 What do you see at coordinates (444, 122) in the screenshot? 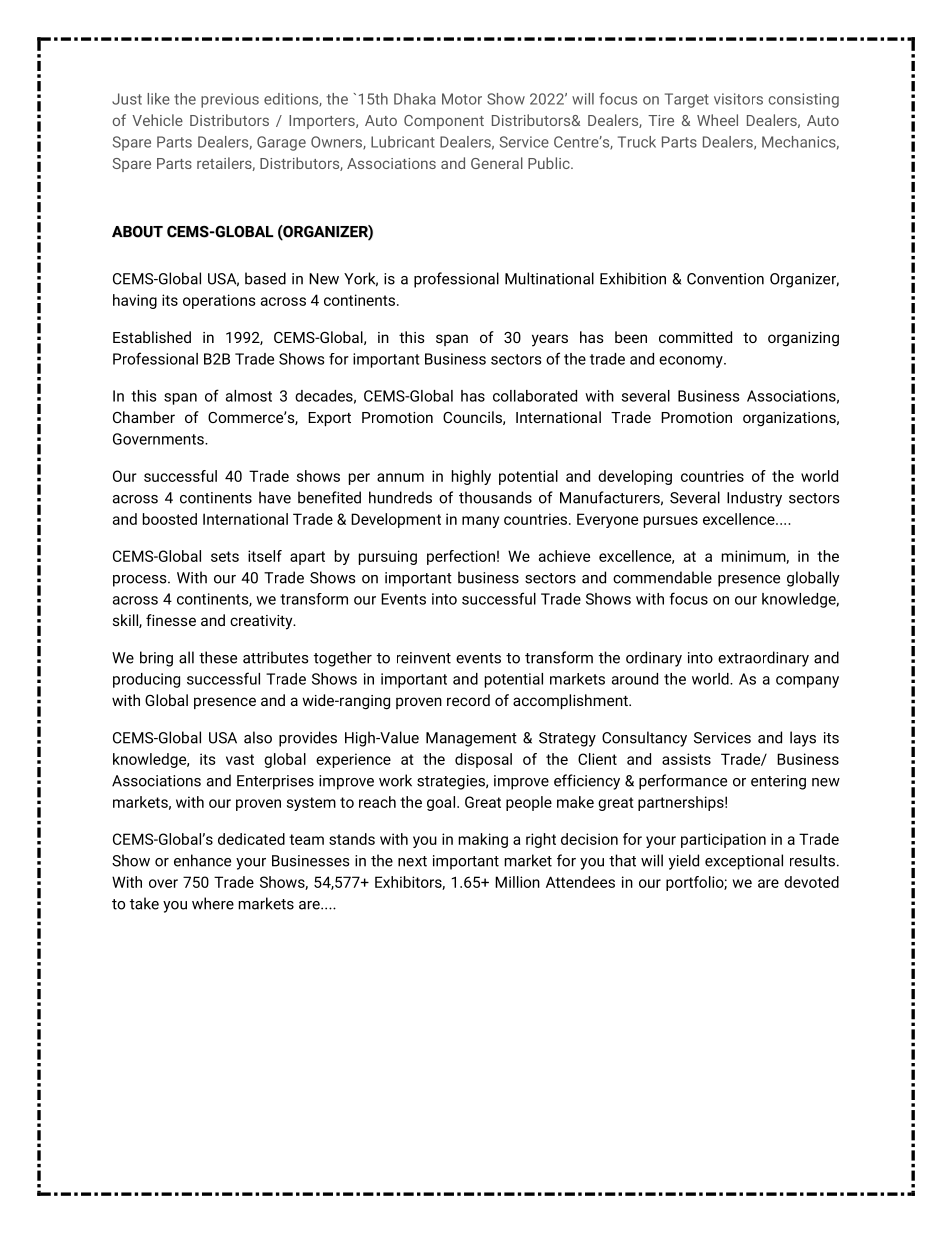
I see `Component` at bounding box center [444, 122].
